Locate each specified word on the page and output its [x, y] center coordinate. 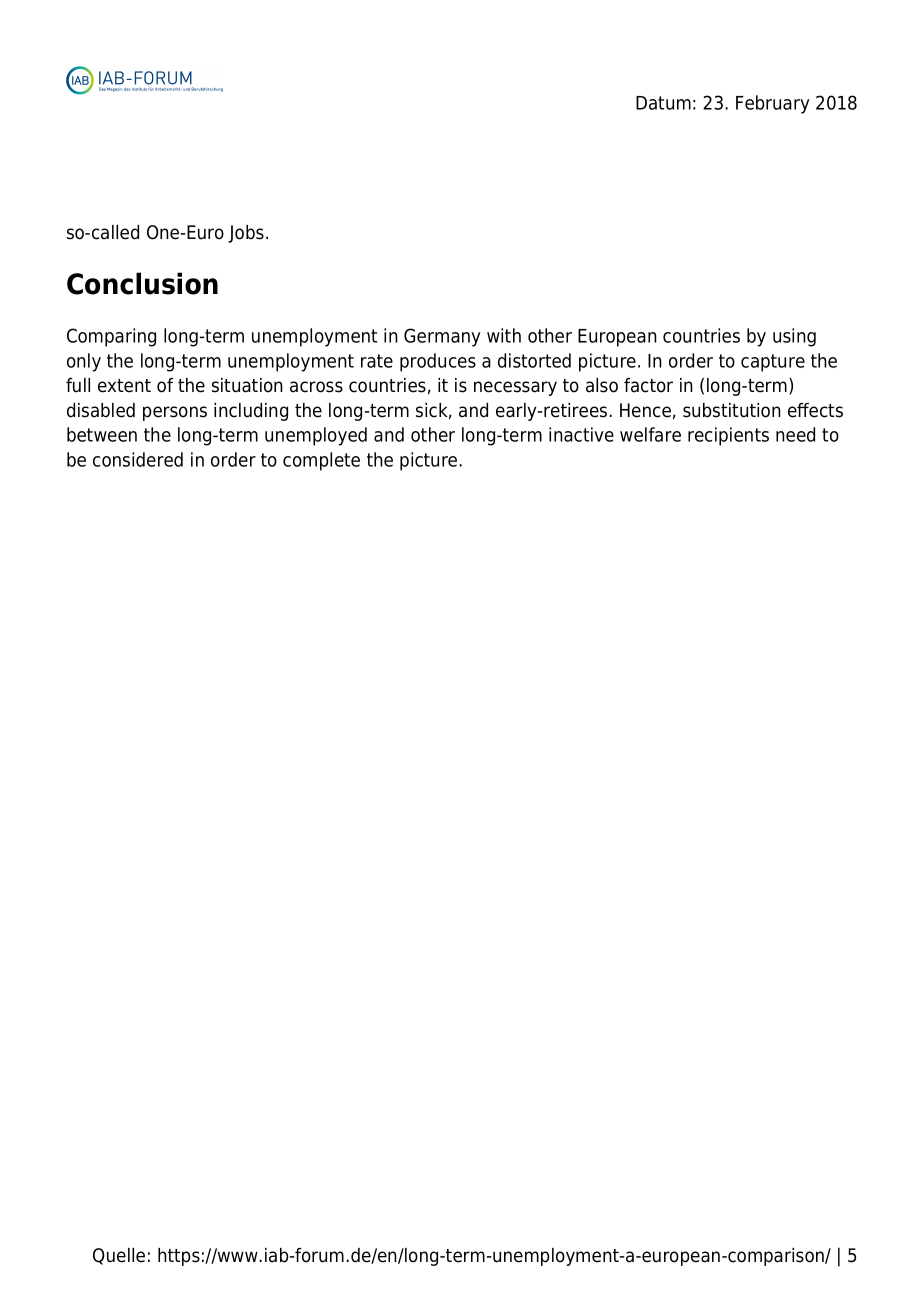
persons [175, 413]
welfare [650, 434]
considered [138, 459]
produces [438, 362]
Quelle [119, 1256]
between [102, 434]
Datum [663, 103]
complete [321, 461]
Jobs [246, 234]
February [773, 104]
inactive [581, 434]
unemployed [316, 436]
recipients [728, 436]
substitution [732, 410]
